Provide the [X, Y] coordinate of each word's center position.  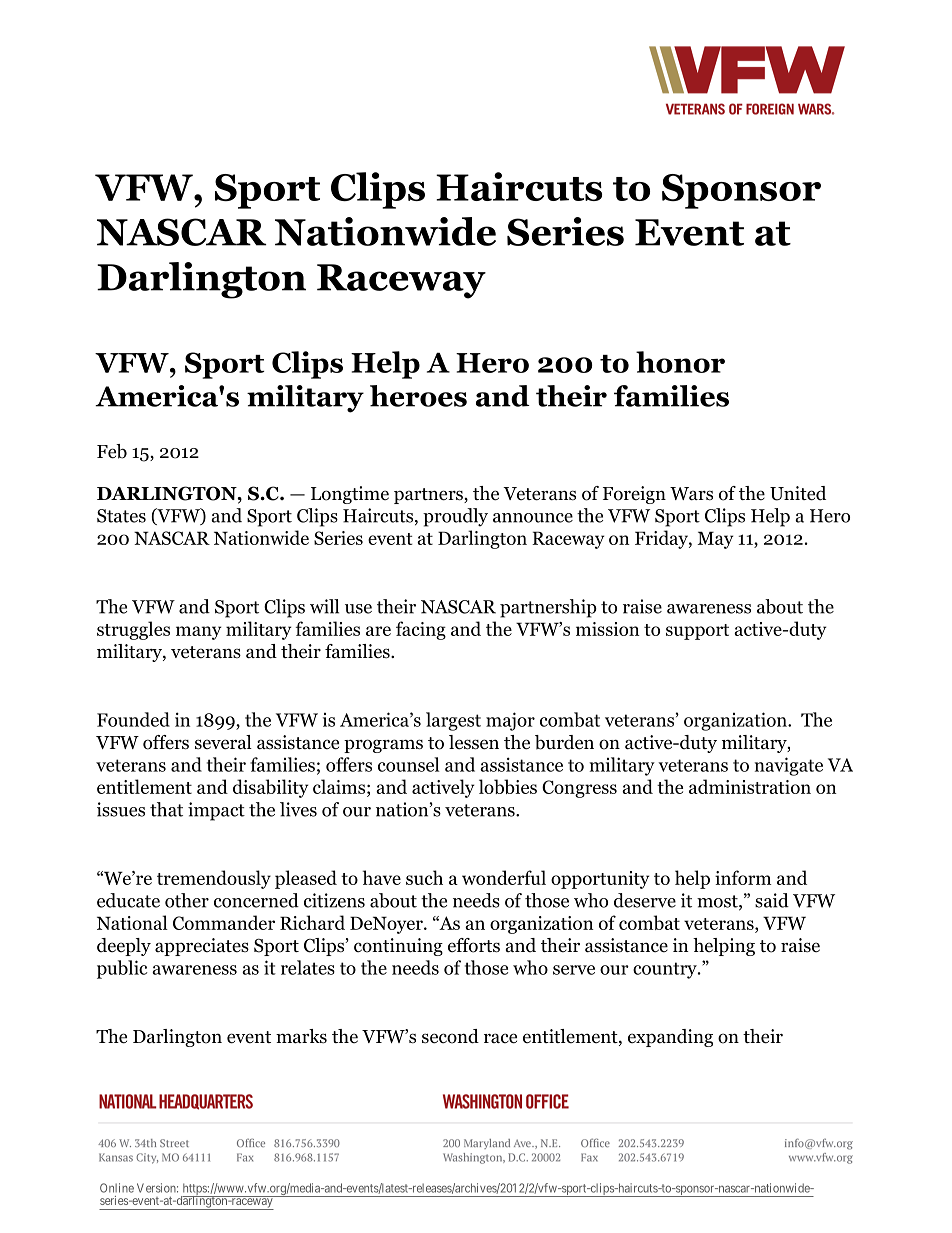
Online [117, 1188]
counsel [408, 764]
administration [750, 786]
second [450, 1036]
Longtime [350, 495]
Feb [112, 451]
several [223, 742]
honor [680, 362]
